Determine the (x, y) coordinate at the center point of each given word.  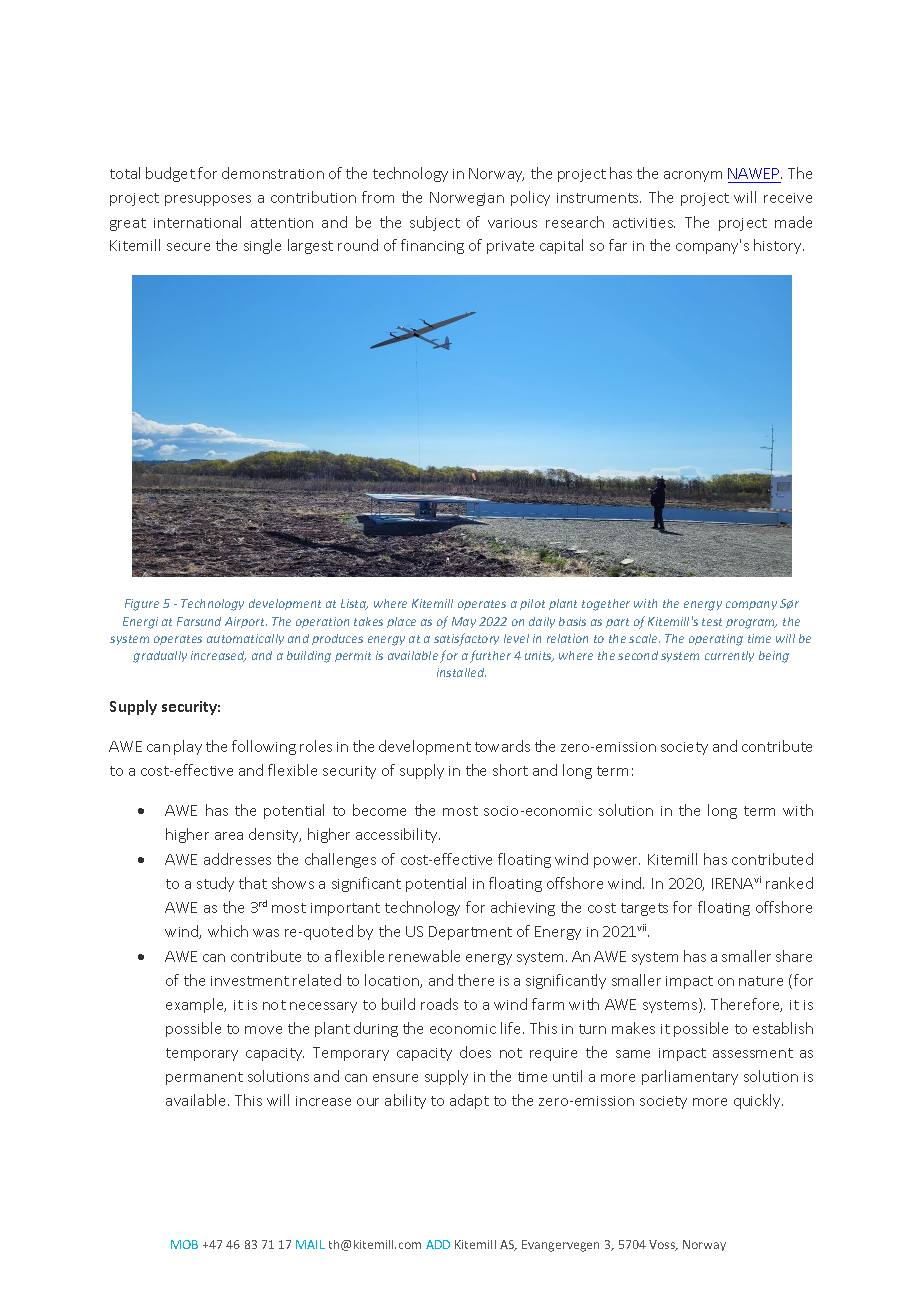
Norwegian (467, 199)
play (188, 747)
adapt (469, 1101)
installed (461, 672)
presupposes (208, 200)
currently (729, 656)
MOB (184, 1244)
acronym (693, 176)
